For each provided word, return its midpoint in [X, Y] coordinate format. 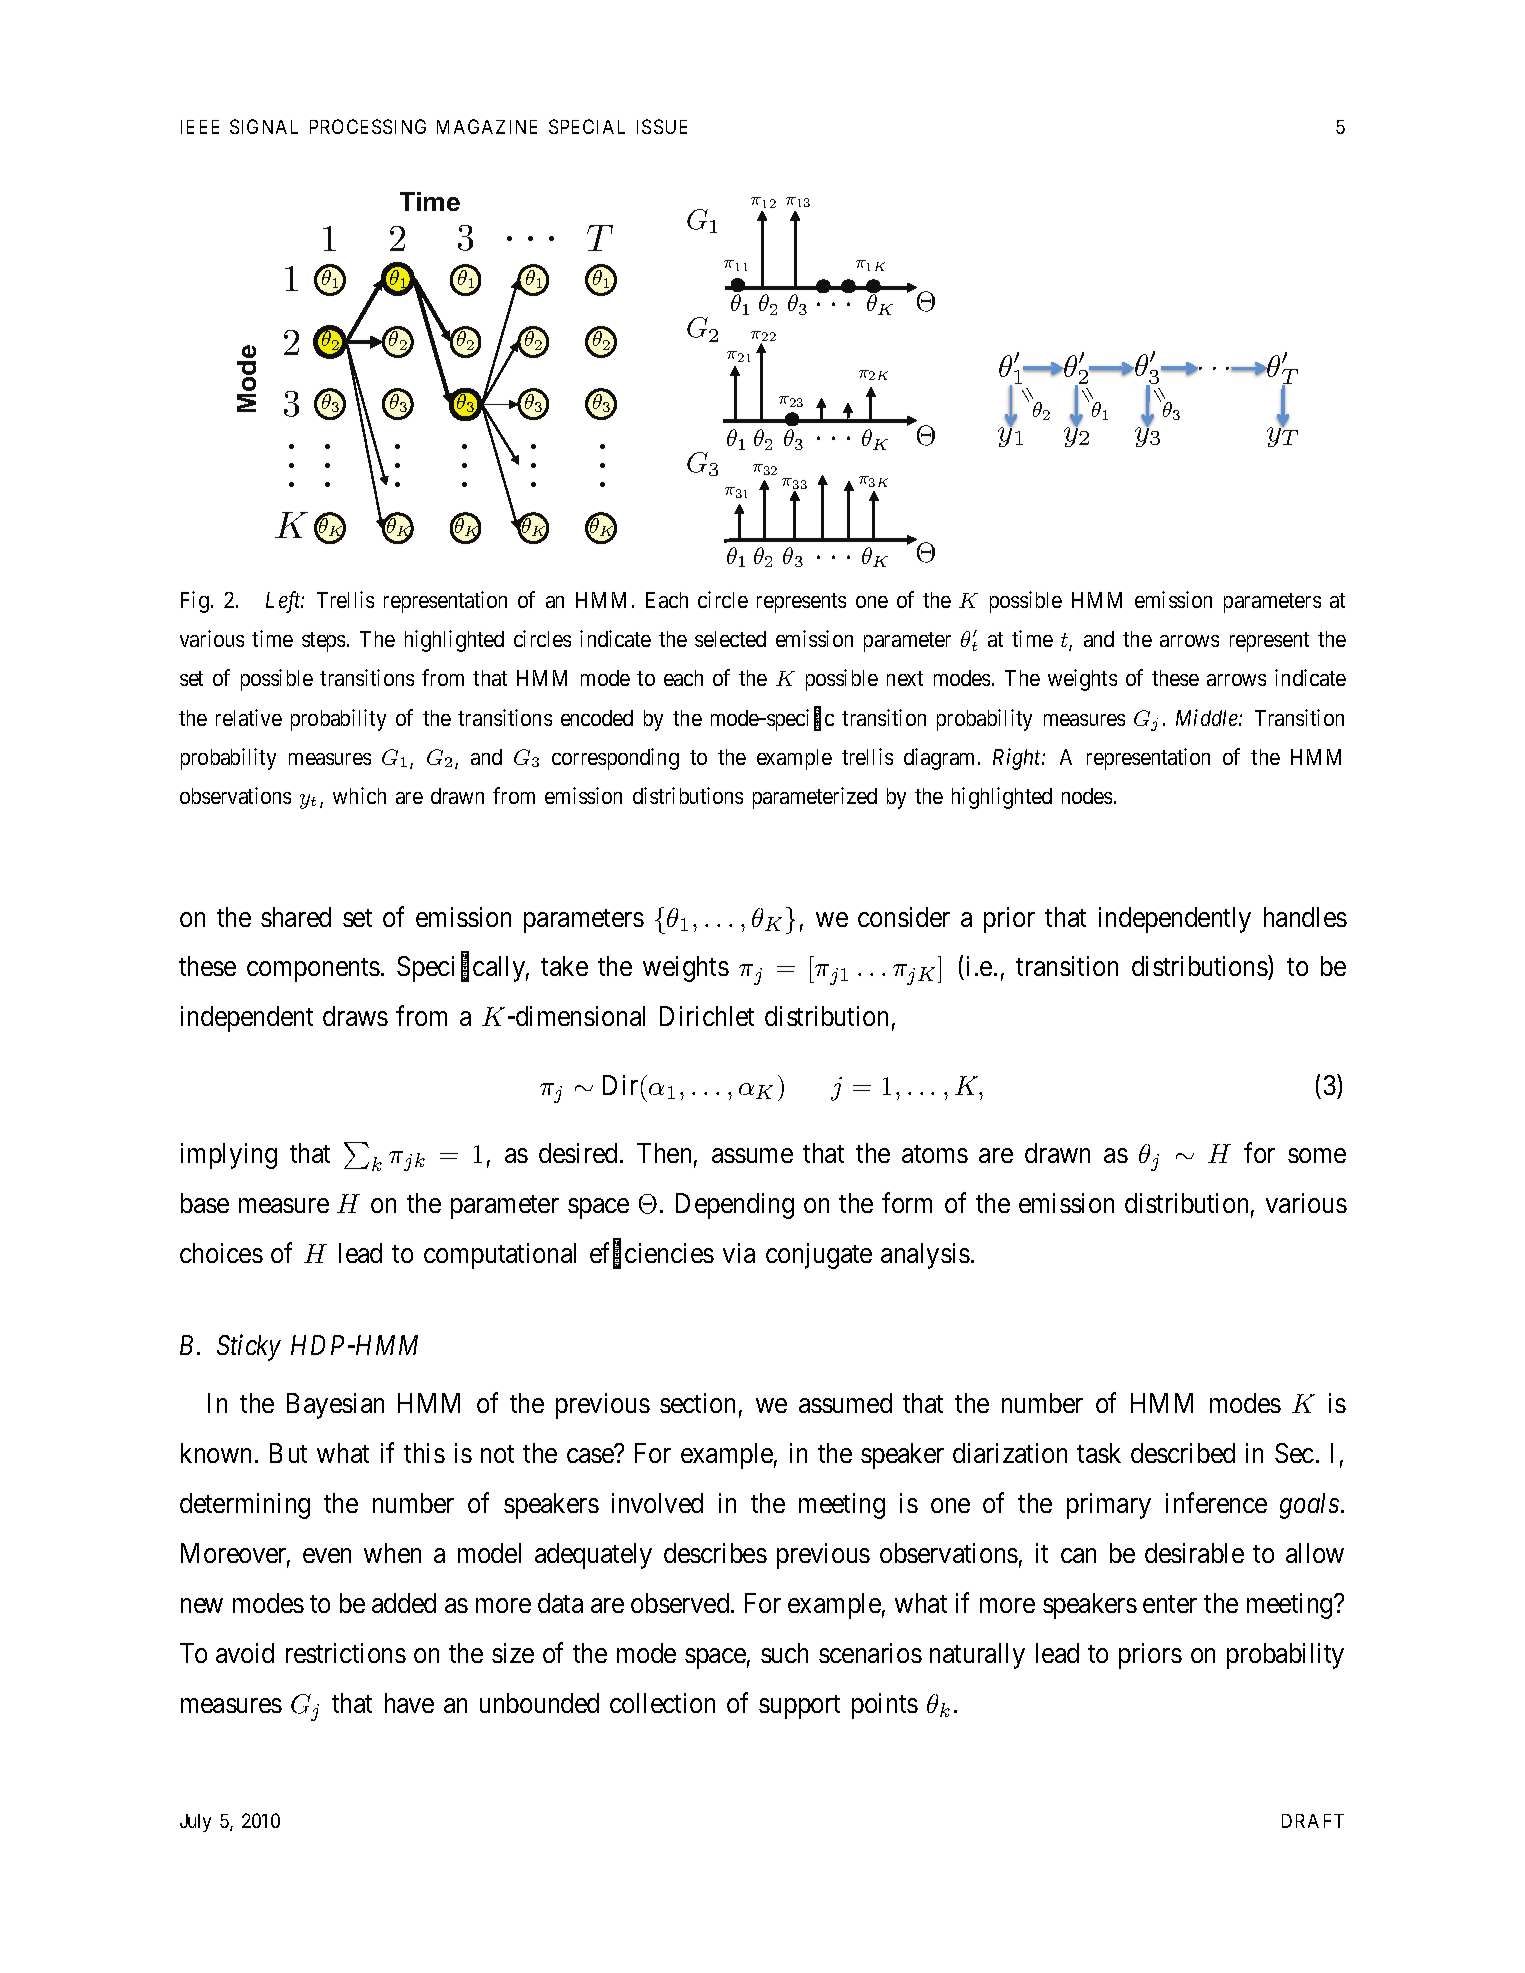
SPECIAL [587, 126]
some [1317, 1155]
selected [730, 639]
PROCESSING [368, 126]
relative [249, 717]
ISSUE [662, 126]
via [739, 1253]
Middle [1208, 717]
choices [221, 1253]
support [799, 1707]
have [409, 1703]
